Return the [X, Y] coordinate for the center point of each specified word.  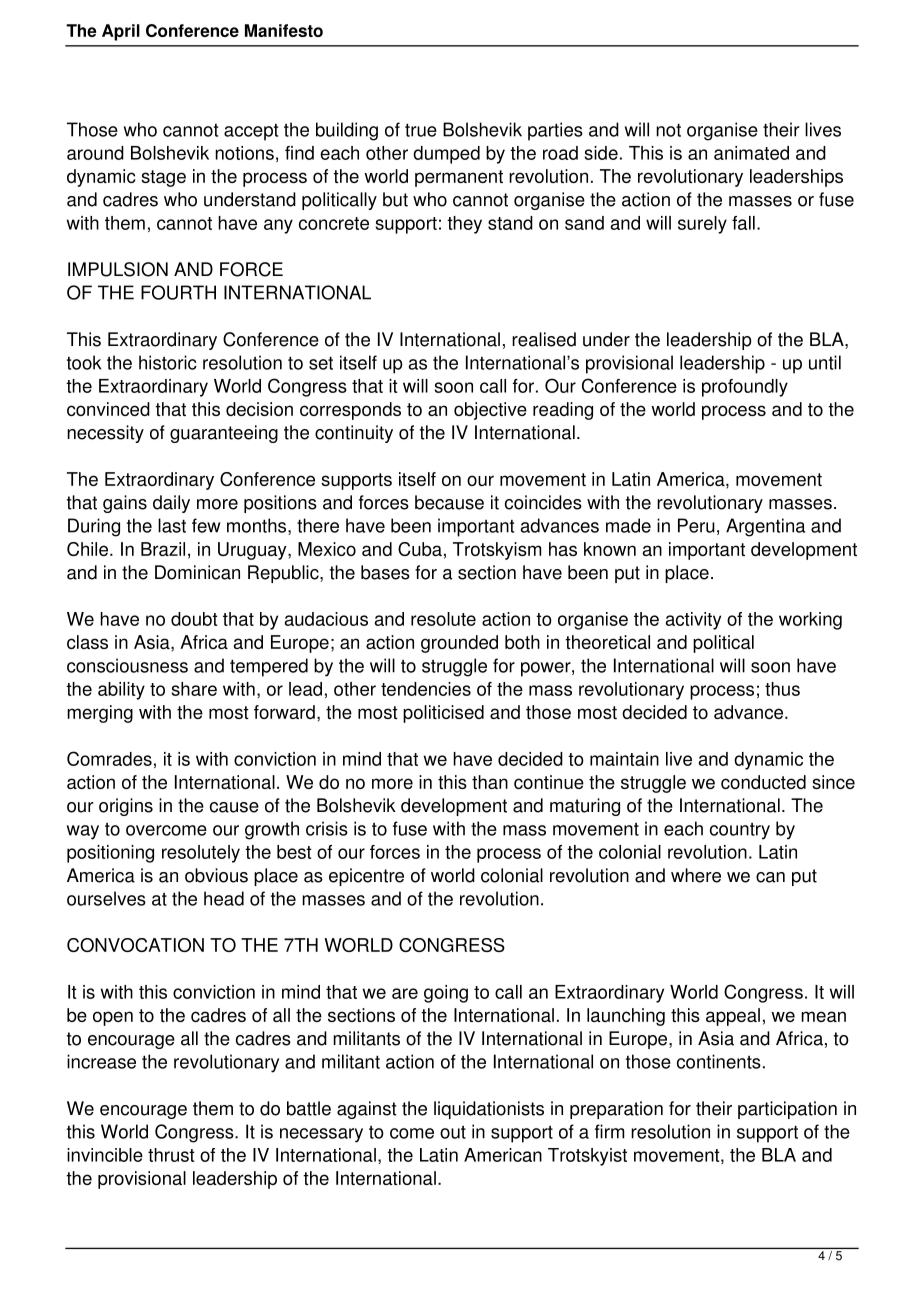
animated [751, 153]
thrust [171, 1155]
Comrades [109, 758]
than [490, 782]
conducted [763, 782]
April [121, 32]
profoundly [745, 388]
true [421, 130]
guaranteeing [224, 434]
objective [490, 411]
